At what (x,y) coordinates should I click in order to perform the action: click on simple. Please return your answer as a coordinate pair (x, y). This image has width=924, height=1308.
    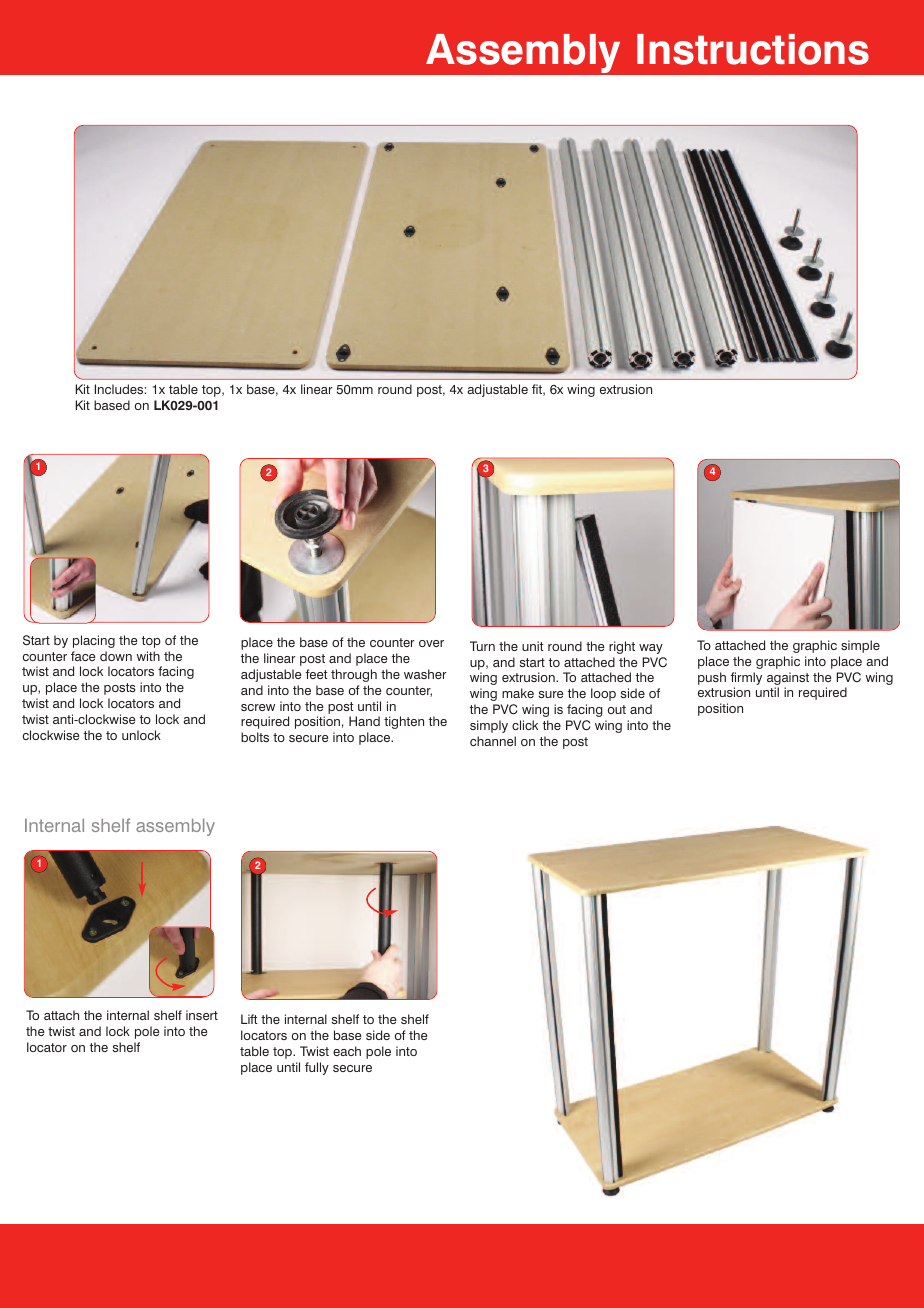
    Looking at the image, I should click on (860, 646).
